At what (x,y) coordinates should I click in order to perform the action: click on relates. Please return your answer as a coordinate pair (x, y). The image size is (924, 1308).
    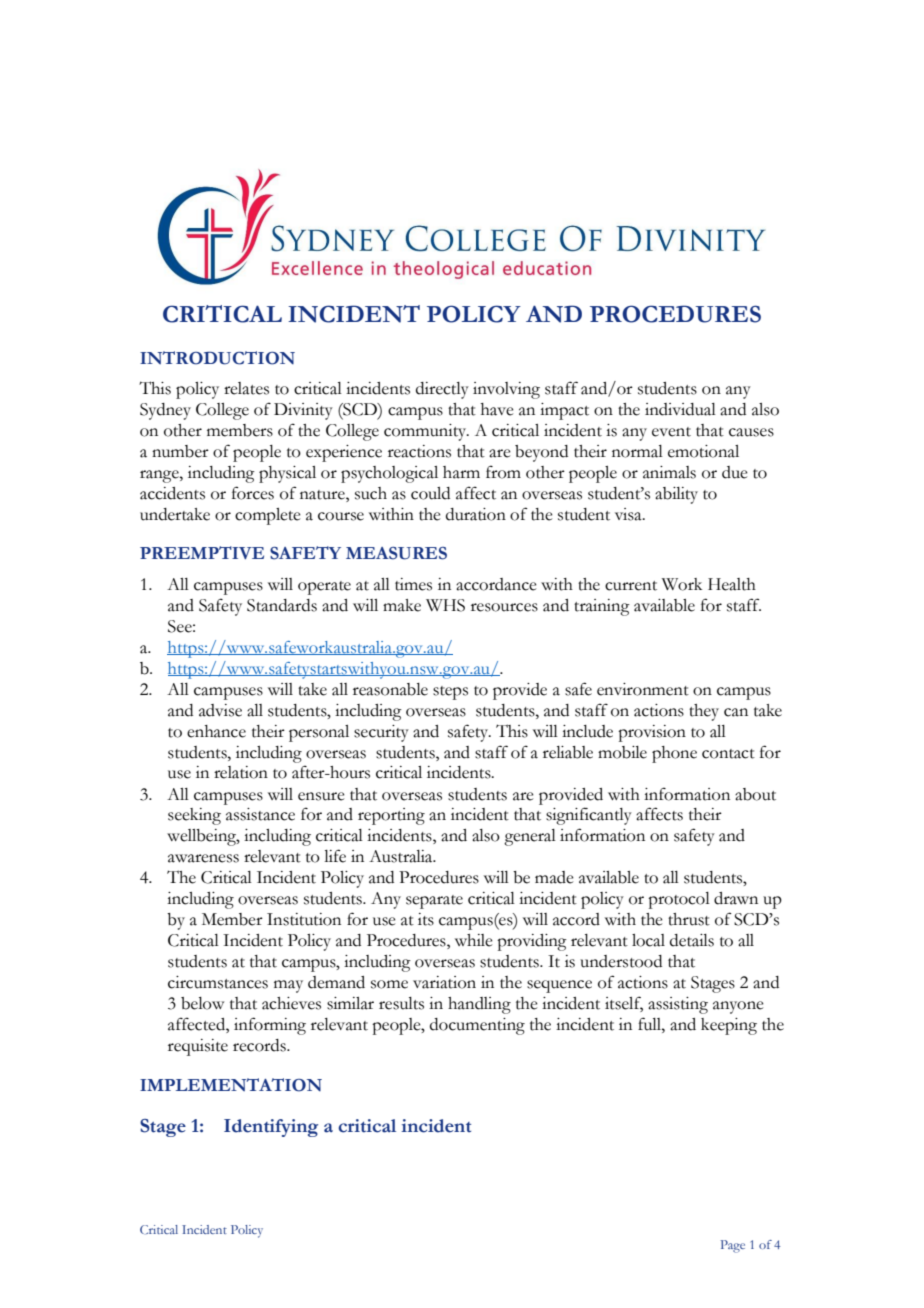
    Looking at the image, I should click on (246, 388).
